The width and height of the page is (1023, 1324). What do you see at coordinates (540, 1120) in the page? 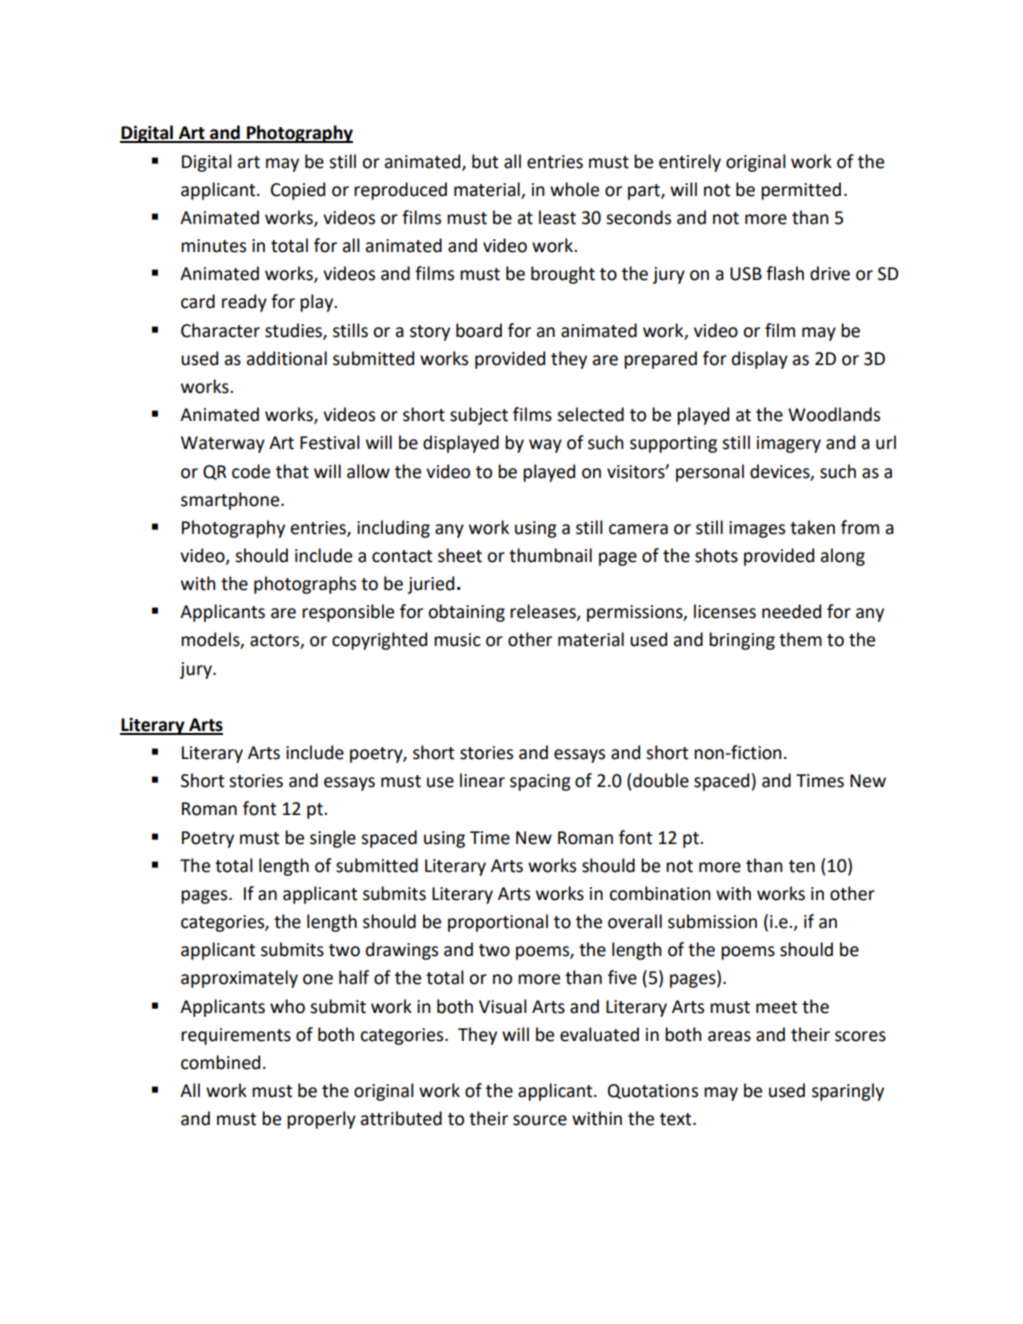
I see `source` at bounding box center [540, 1120].
